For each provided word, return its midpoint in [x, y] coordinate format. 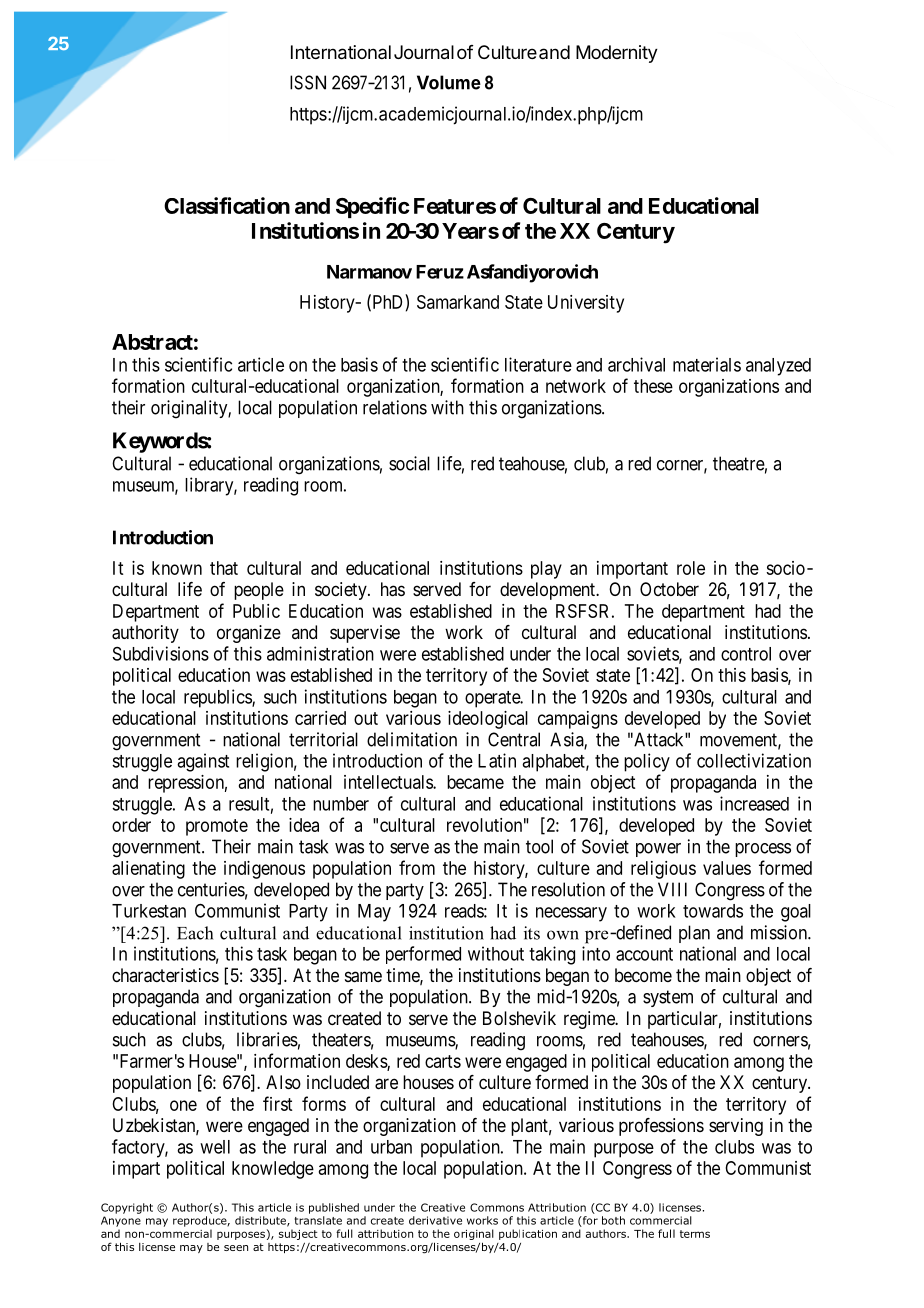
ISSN [308, 82]
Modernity [617, 54]
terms [695, 1234]
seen [236, 1248]
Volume [449, 82]
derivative [435, 1220]
